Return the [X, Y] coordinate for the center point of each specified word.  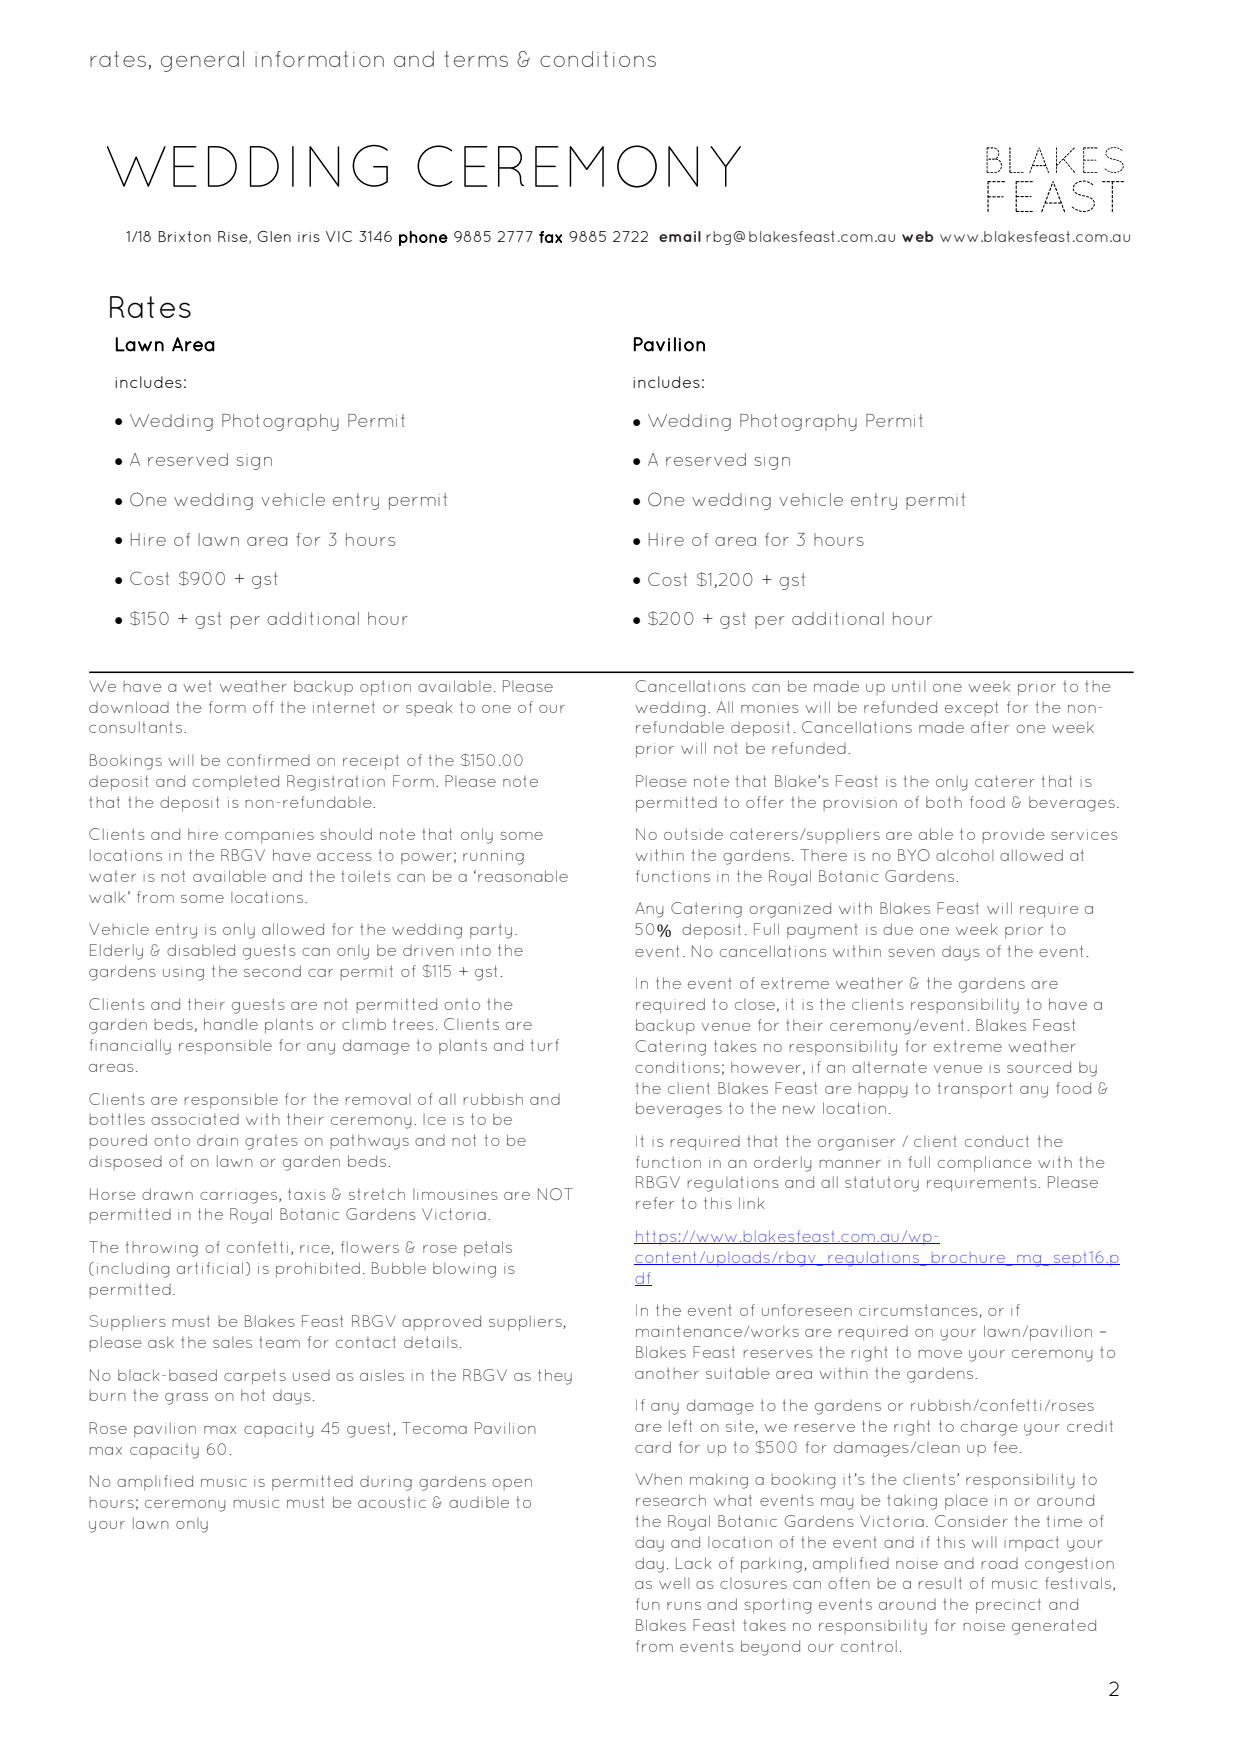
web [917, 236]
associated [195, 1119]
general [202, 61]
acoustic [392, 1502]
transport [975, 1089]
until [909, 686]
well [674, 1583]
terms [476, 59]
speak [429, 708]
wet [197, 686]
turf [545, 1045]
